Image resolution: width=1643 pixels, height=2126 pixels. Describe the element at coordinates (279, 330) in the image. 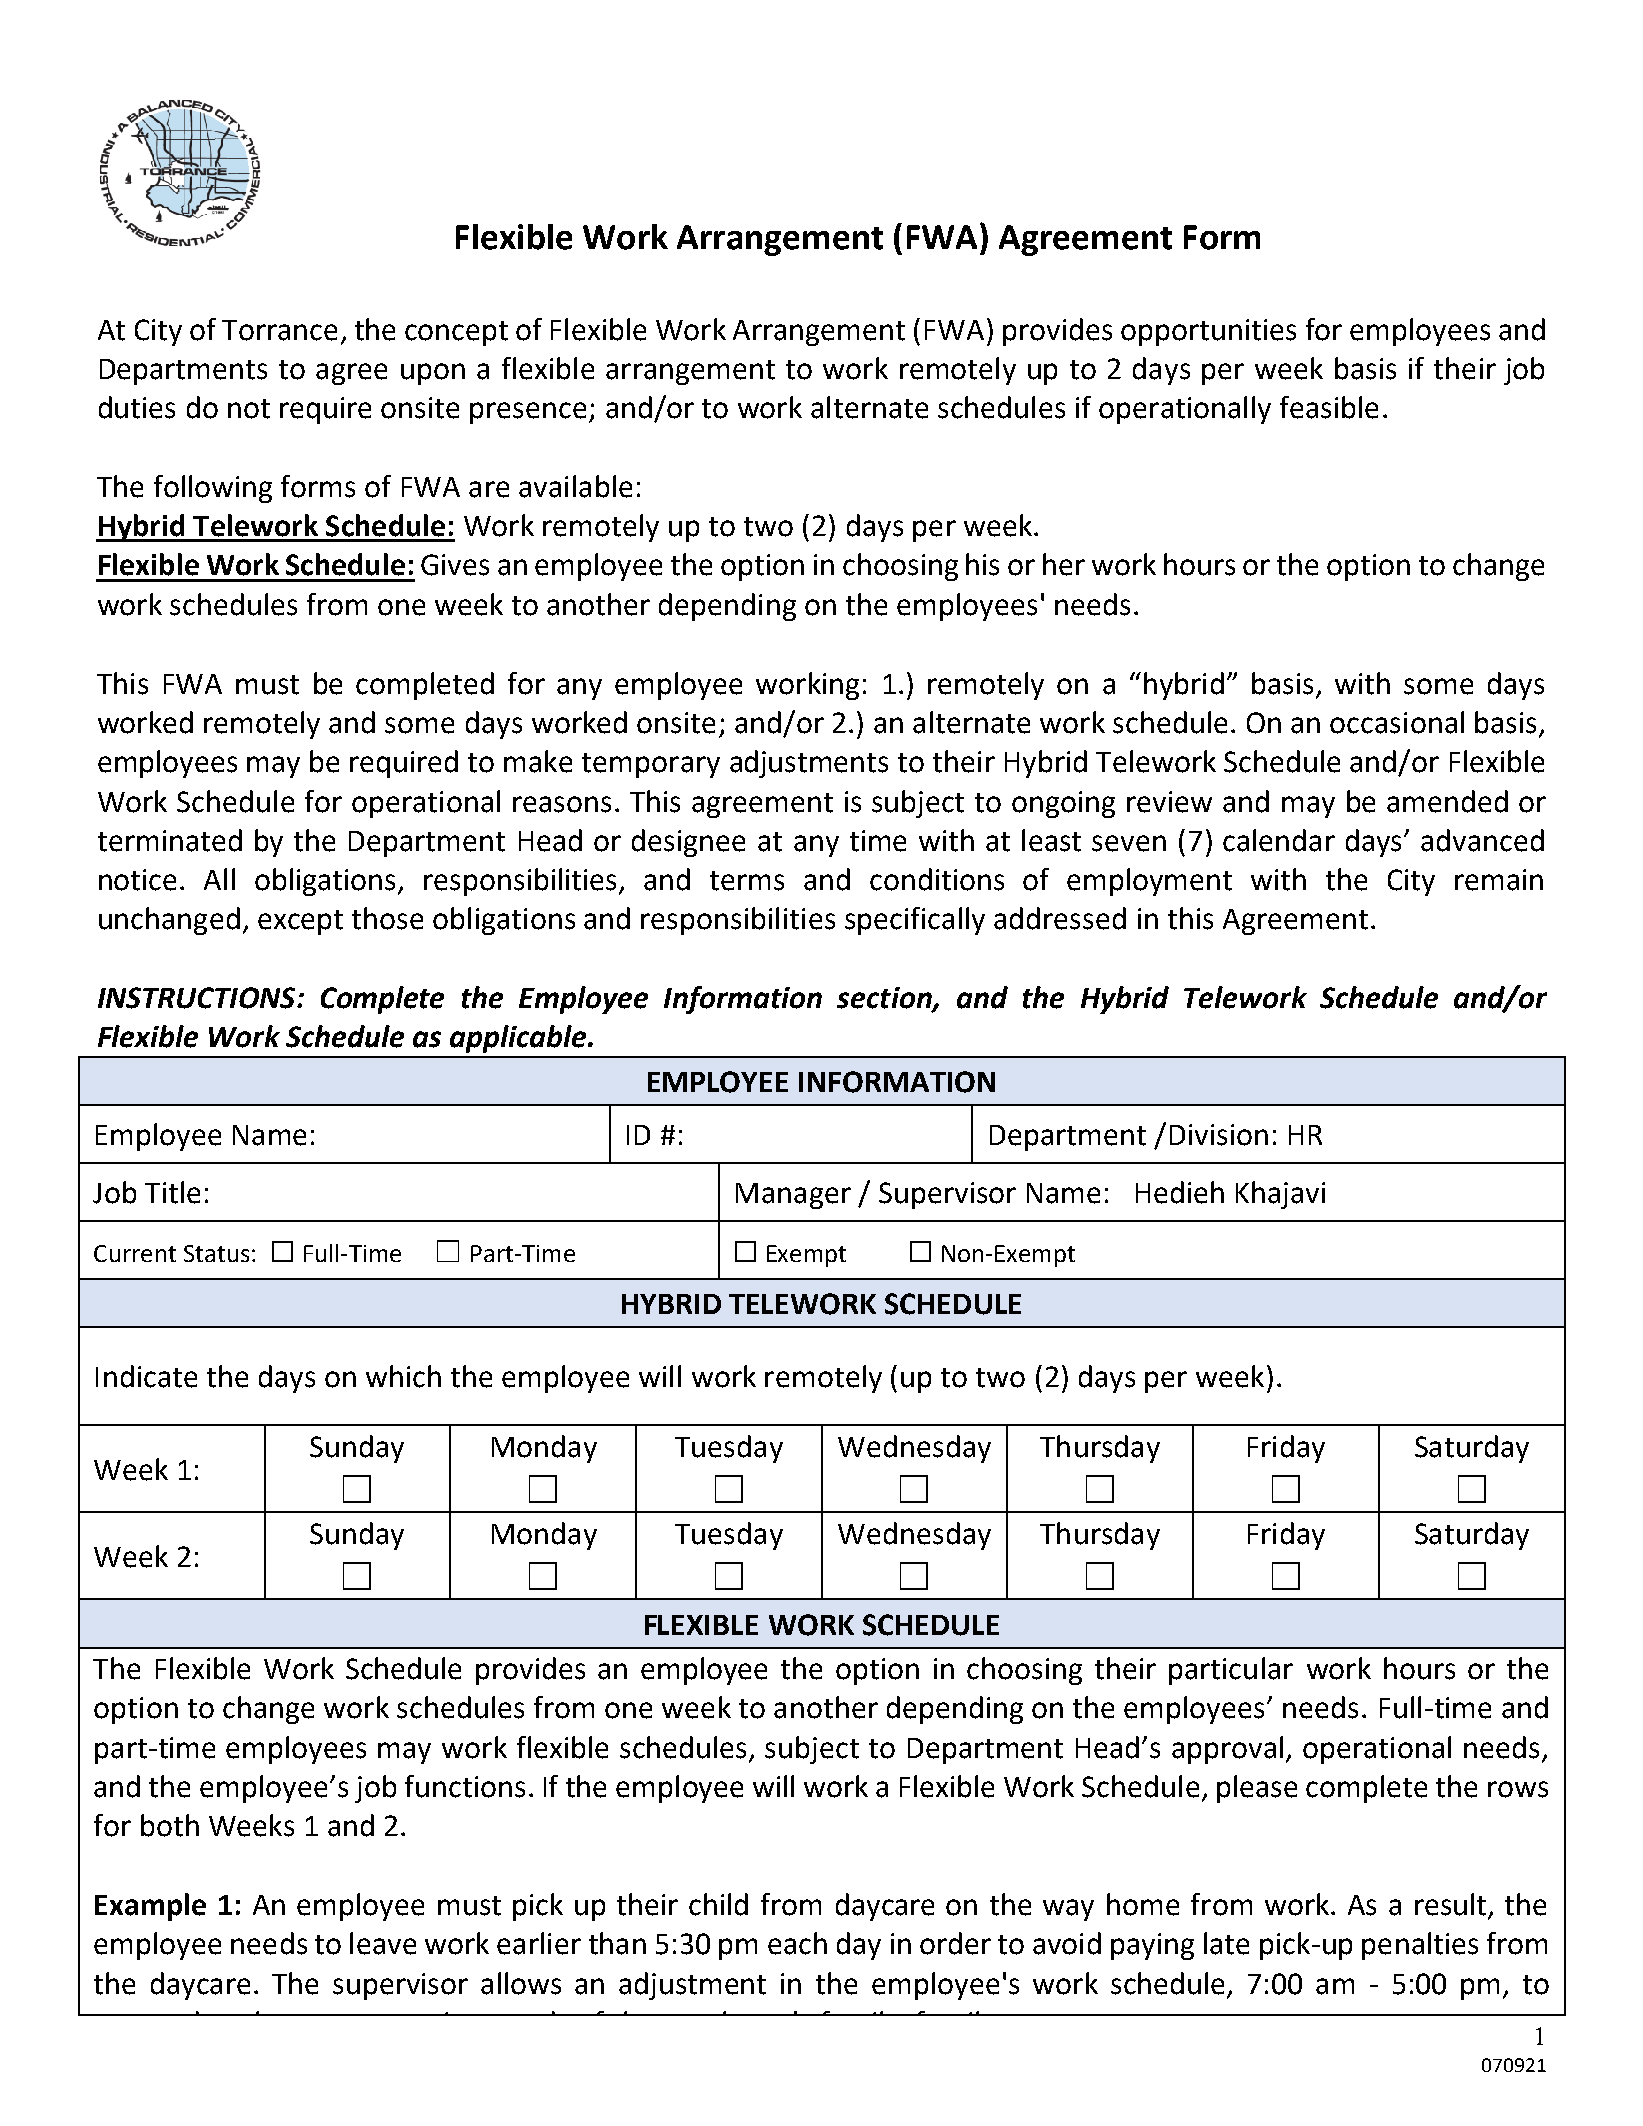

I see `Torrance` at that location.
